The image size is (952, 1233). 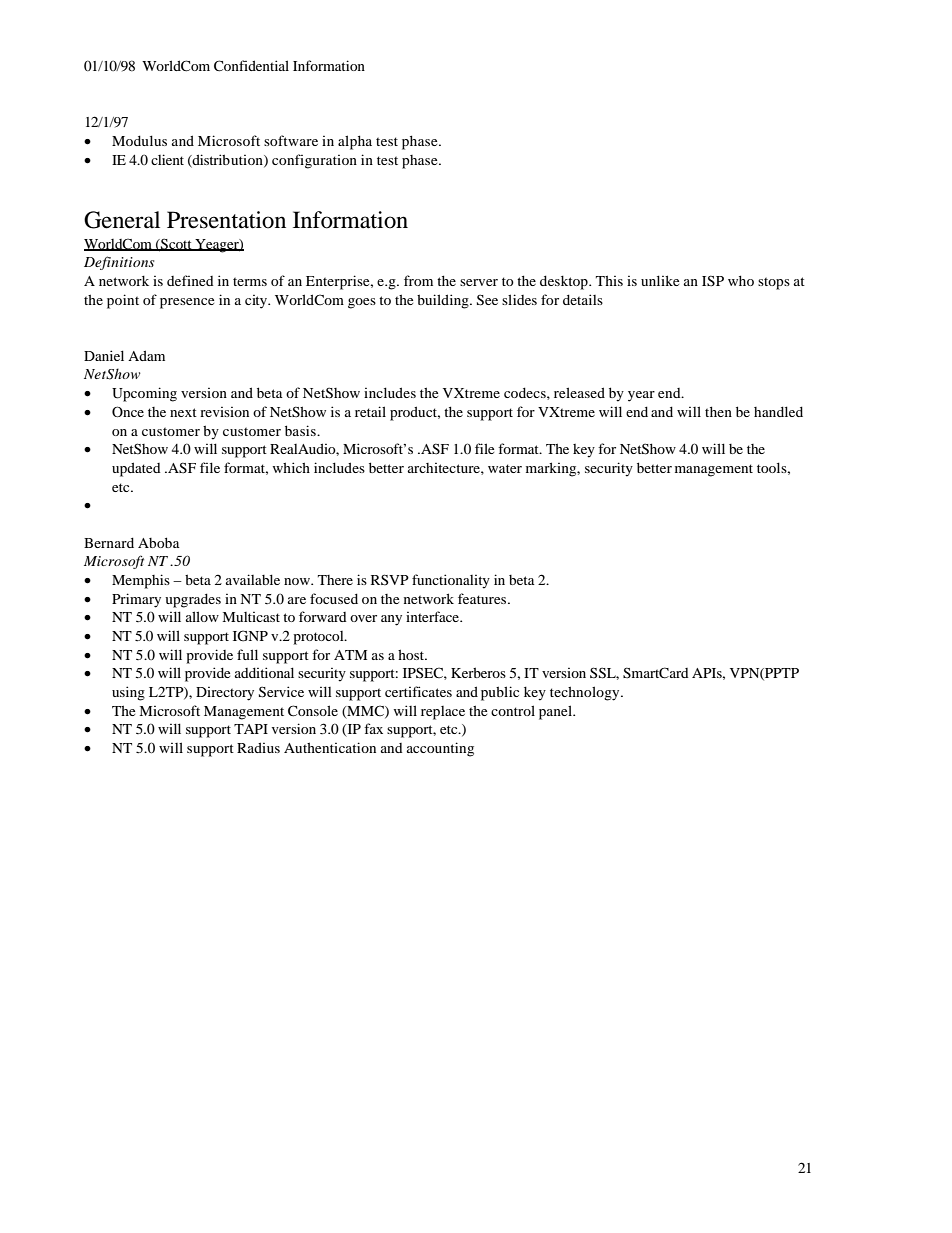 What do you see at coordinates (251, 729) in the image?
I see `TAPI` at bounding box center [251, 729].
